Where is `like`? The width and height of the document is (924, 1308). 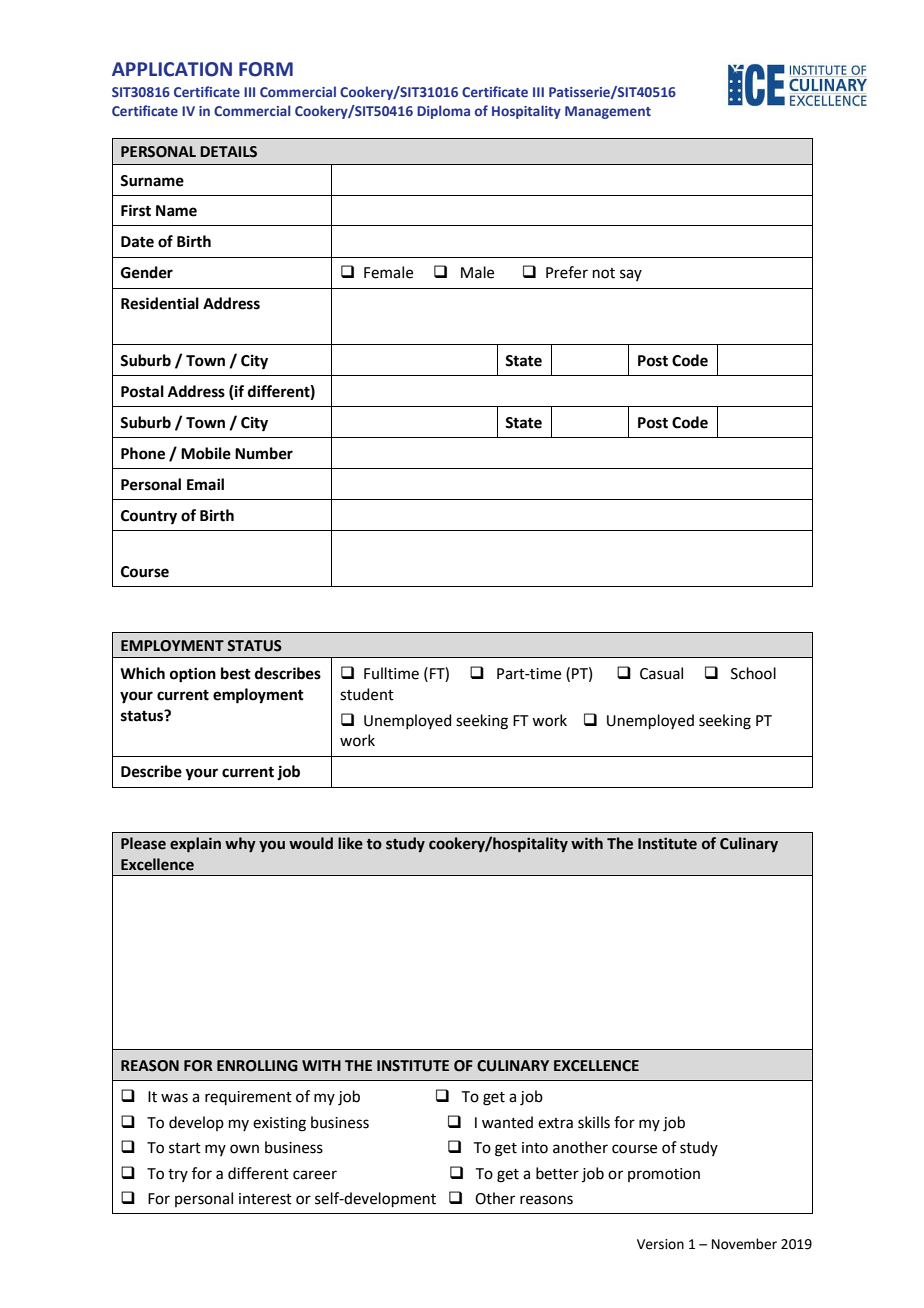 like is located at coordinates (350, 843).
